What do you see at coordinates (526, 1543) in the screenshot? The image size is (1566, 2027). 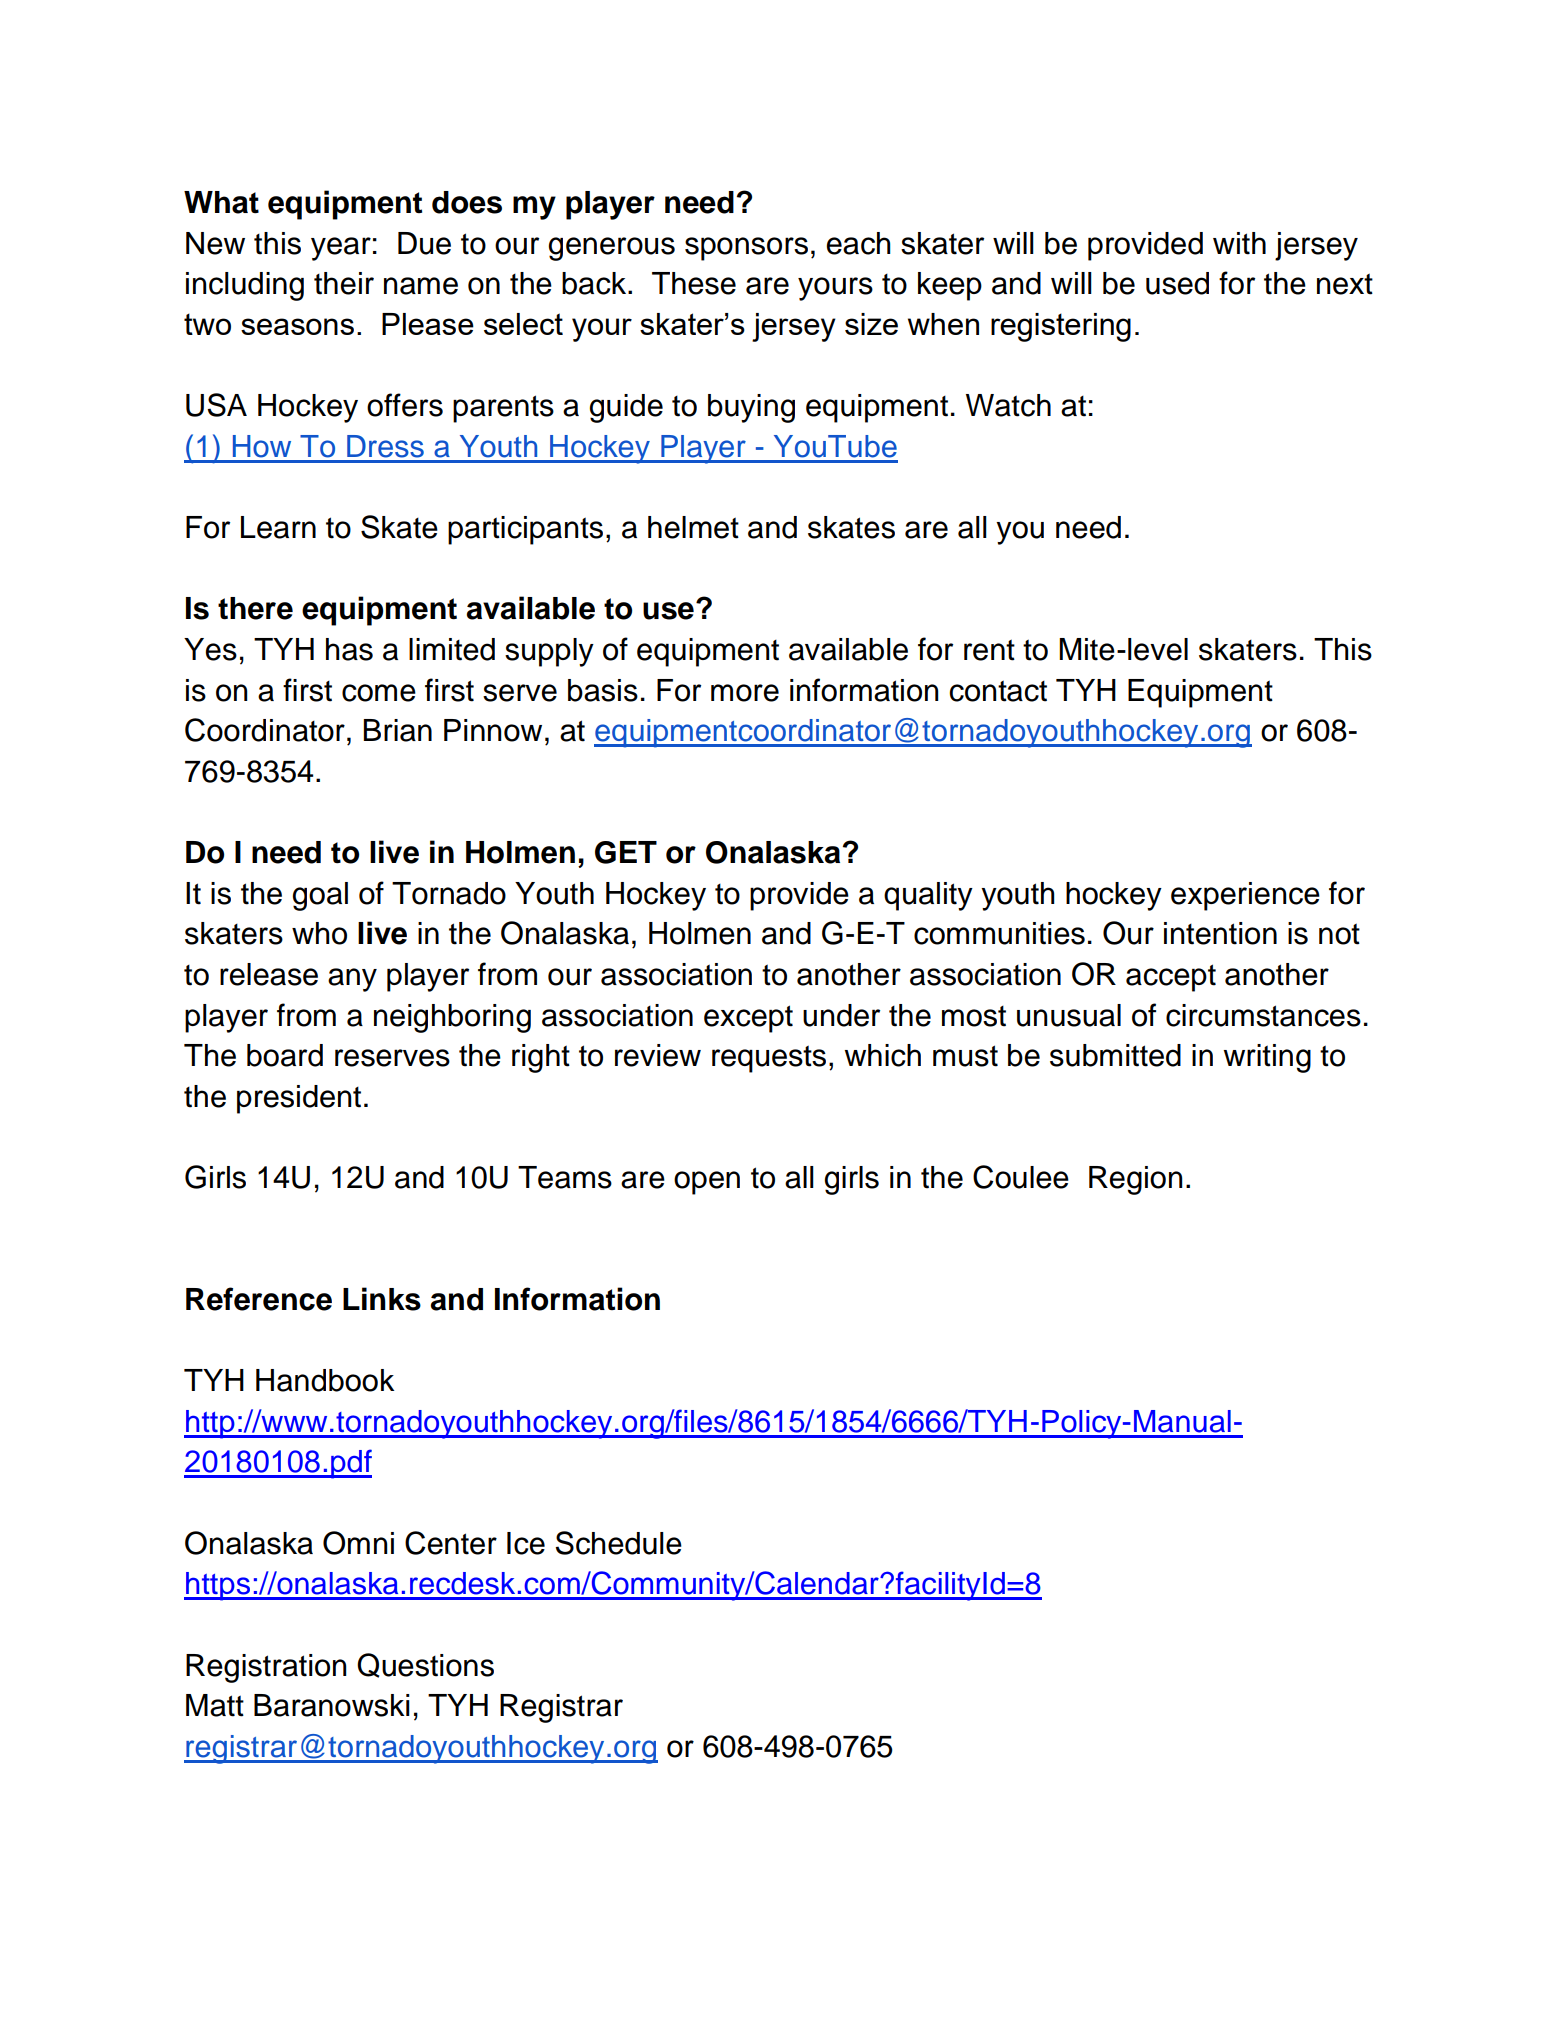 I see `Ice` at bounding box center [526, 1543].
